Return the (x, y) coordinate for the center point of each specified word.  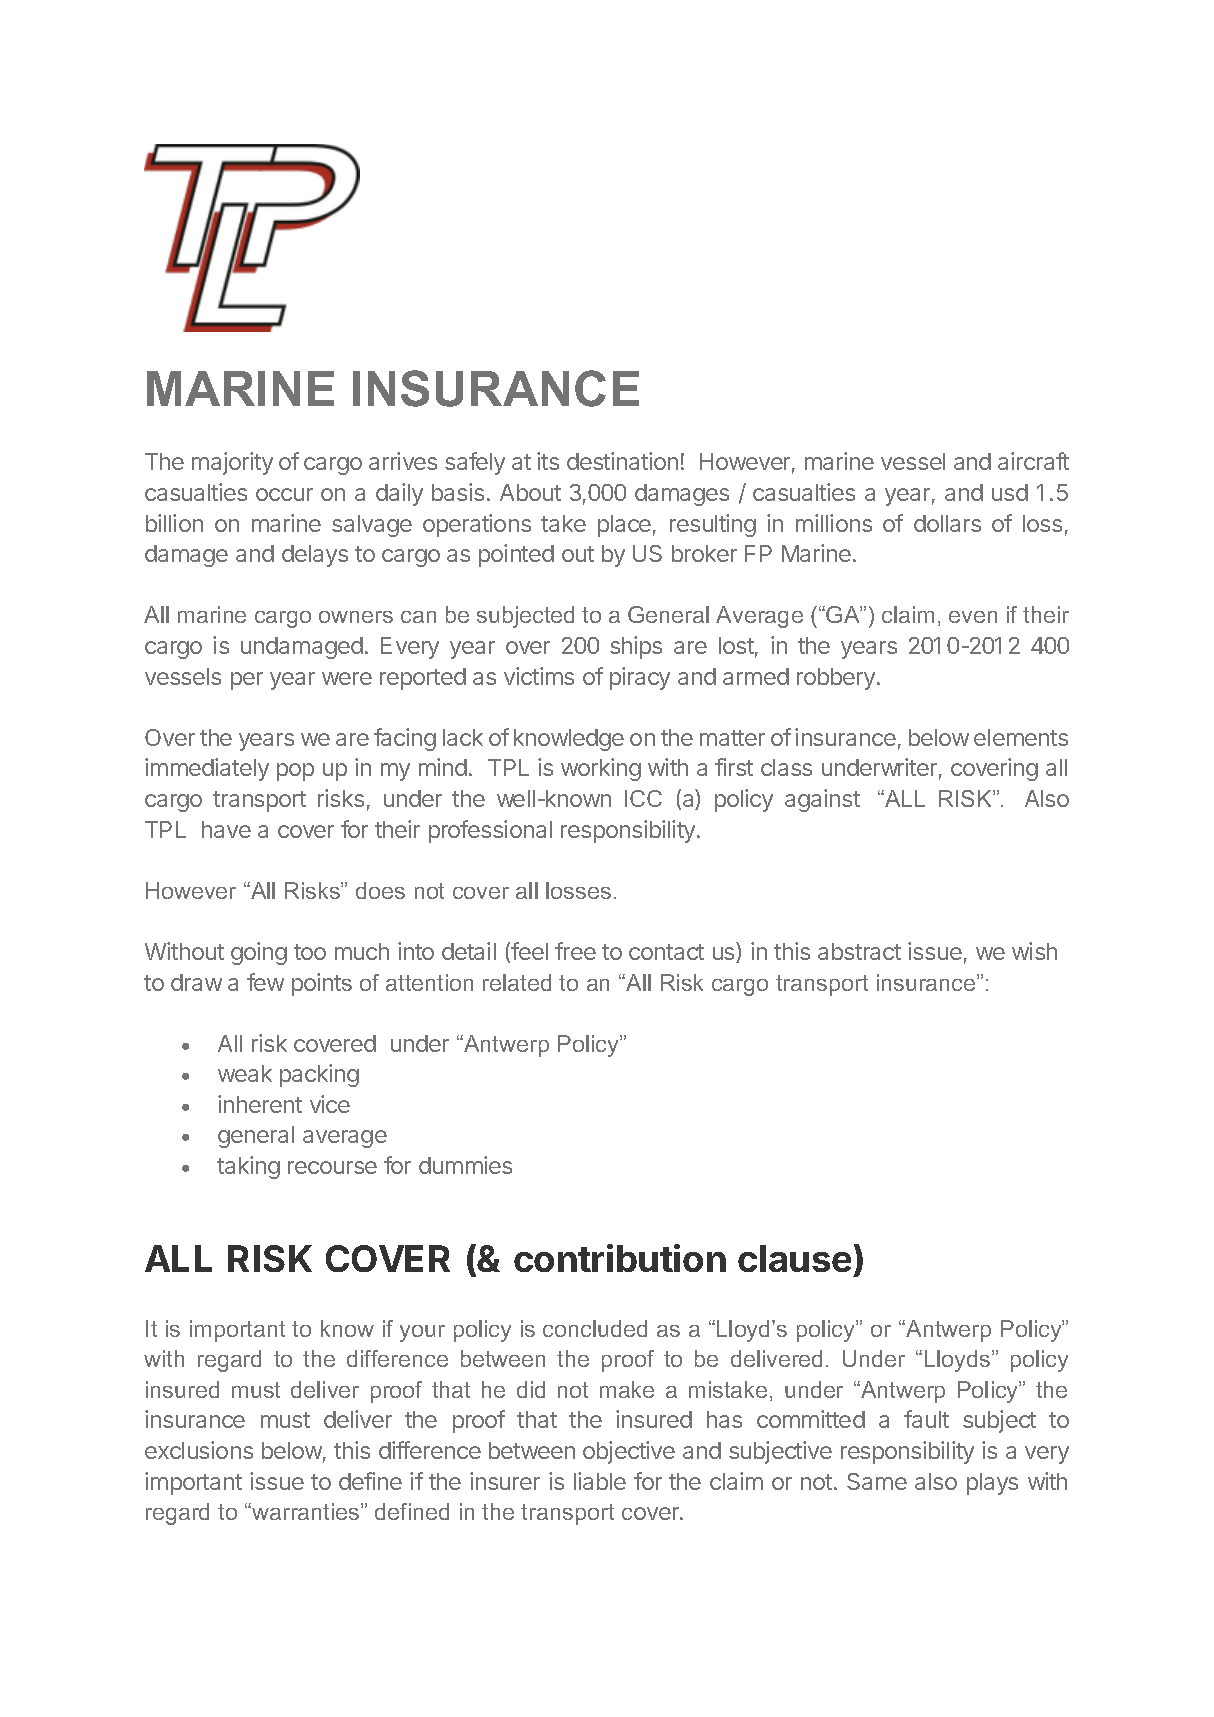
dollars (947, 523)
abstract (859, 951)
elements (1021, 737)
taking (248, 1167)
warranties (306, 1511)
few (265, 982)
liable (600, 1481)
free (575, 951)
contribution (620, 1258)
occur (284, 494)
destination (622, 461)
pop (295, 772)
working (601, 769)
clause (794, 1258)
